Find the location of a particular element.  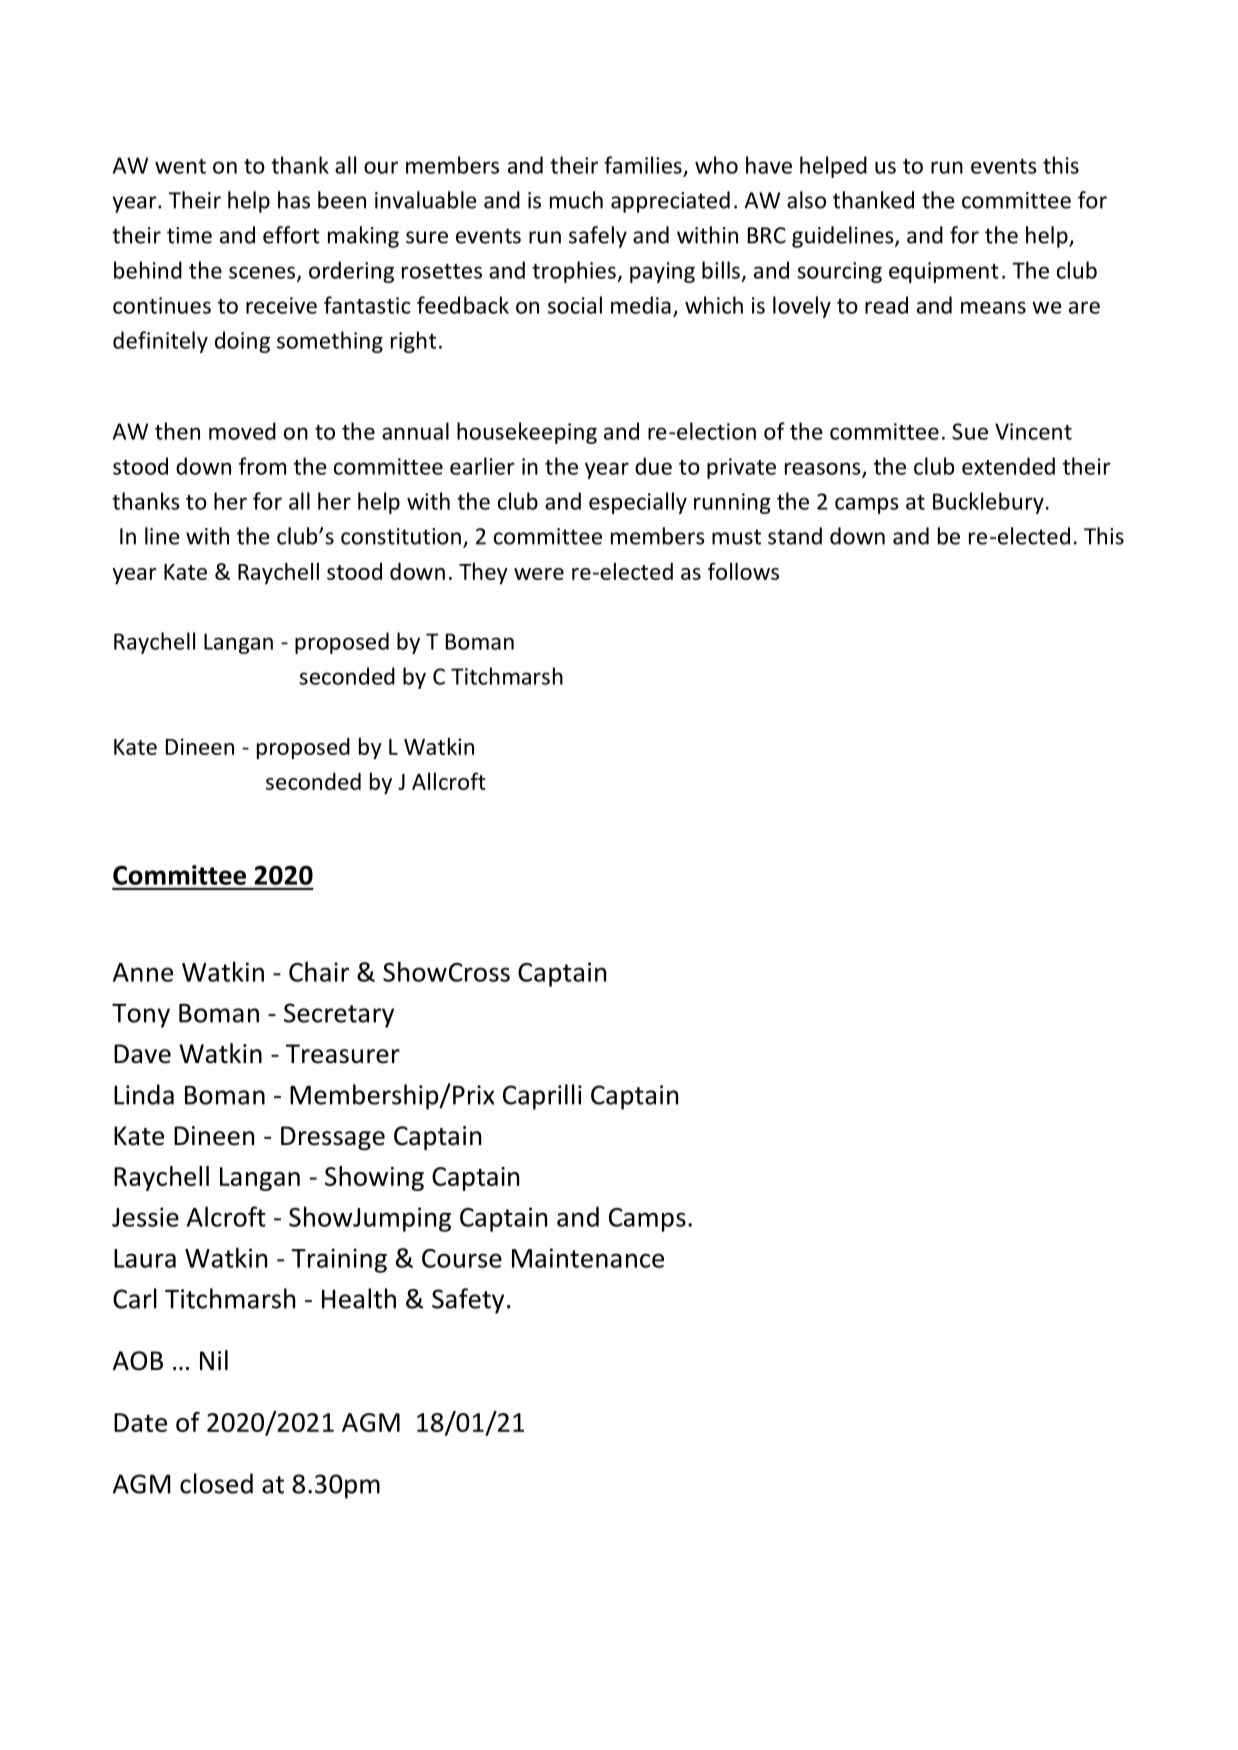

follows is located at coordinates (743, 571).
